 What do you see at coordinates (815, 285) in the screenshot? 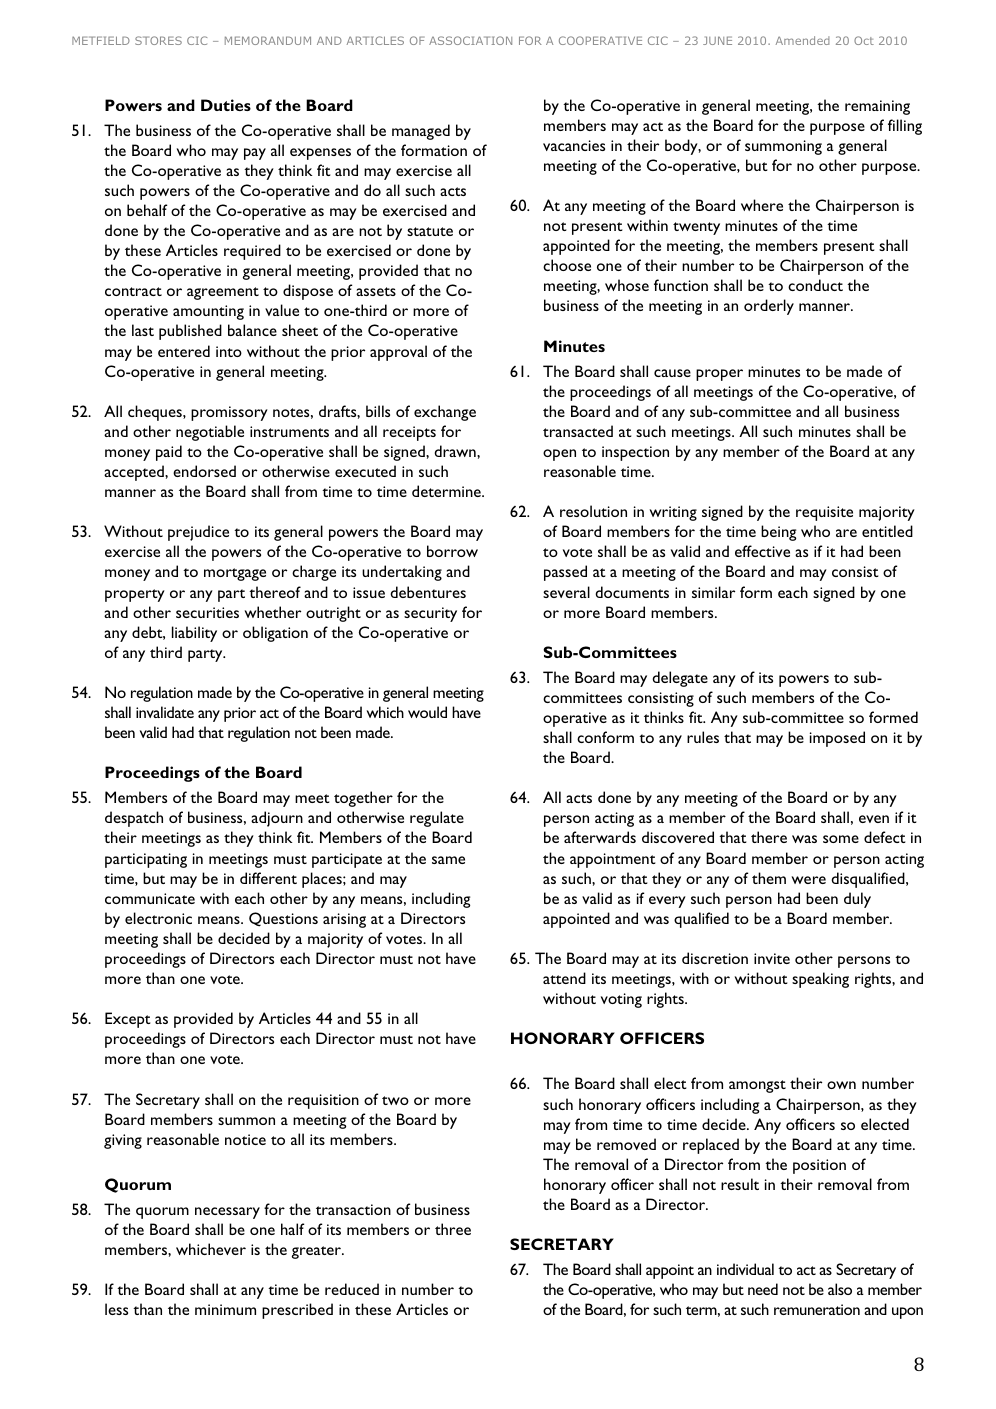
I see `conduct` at bounding box center [815, 285].
